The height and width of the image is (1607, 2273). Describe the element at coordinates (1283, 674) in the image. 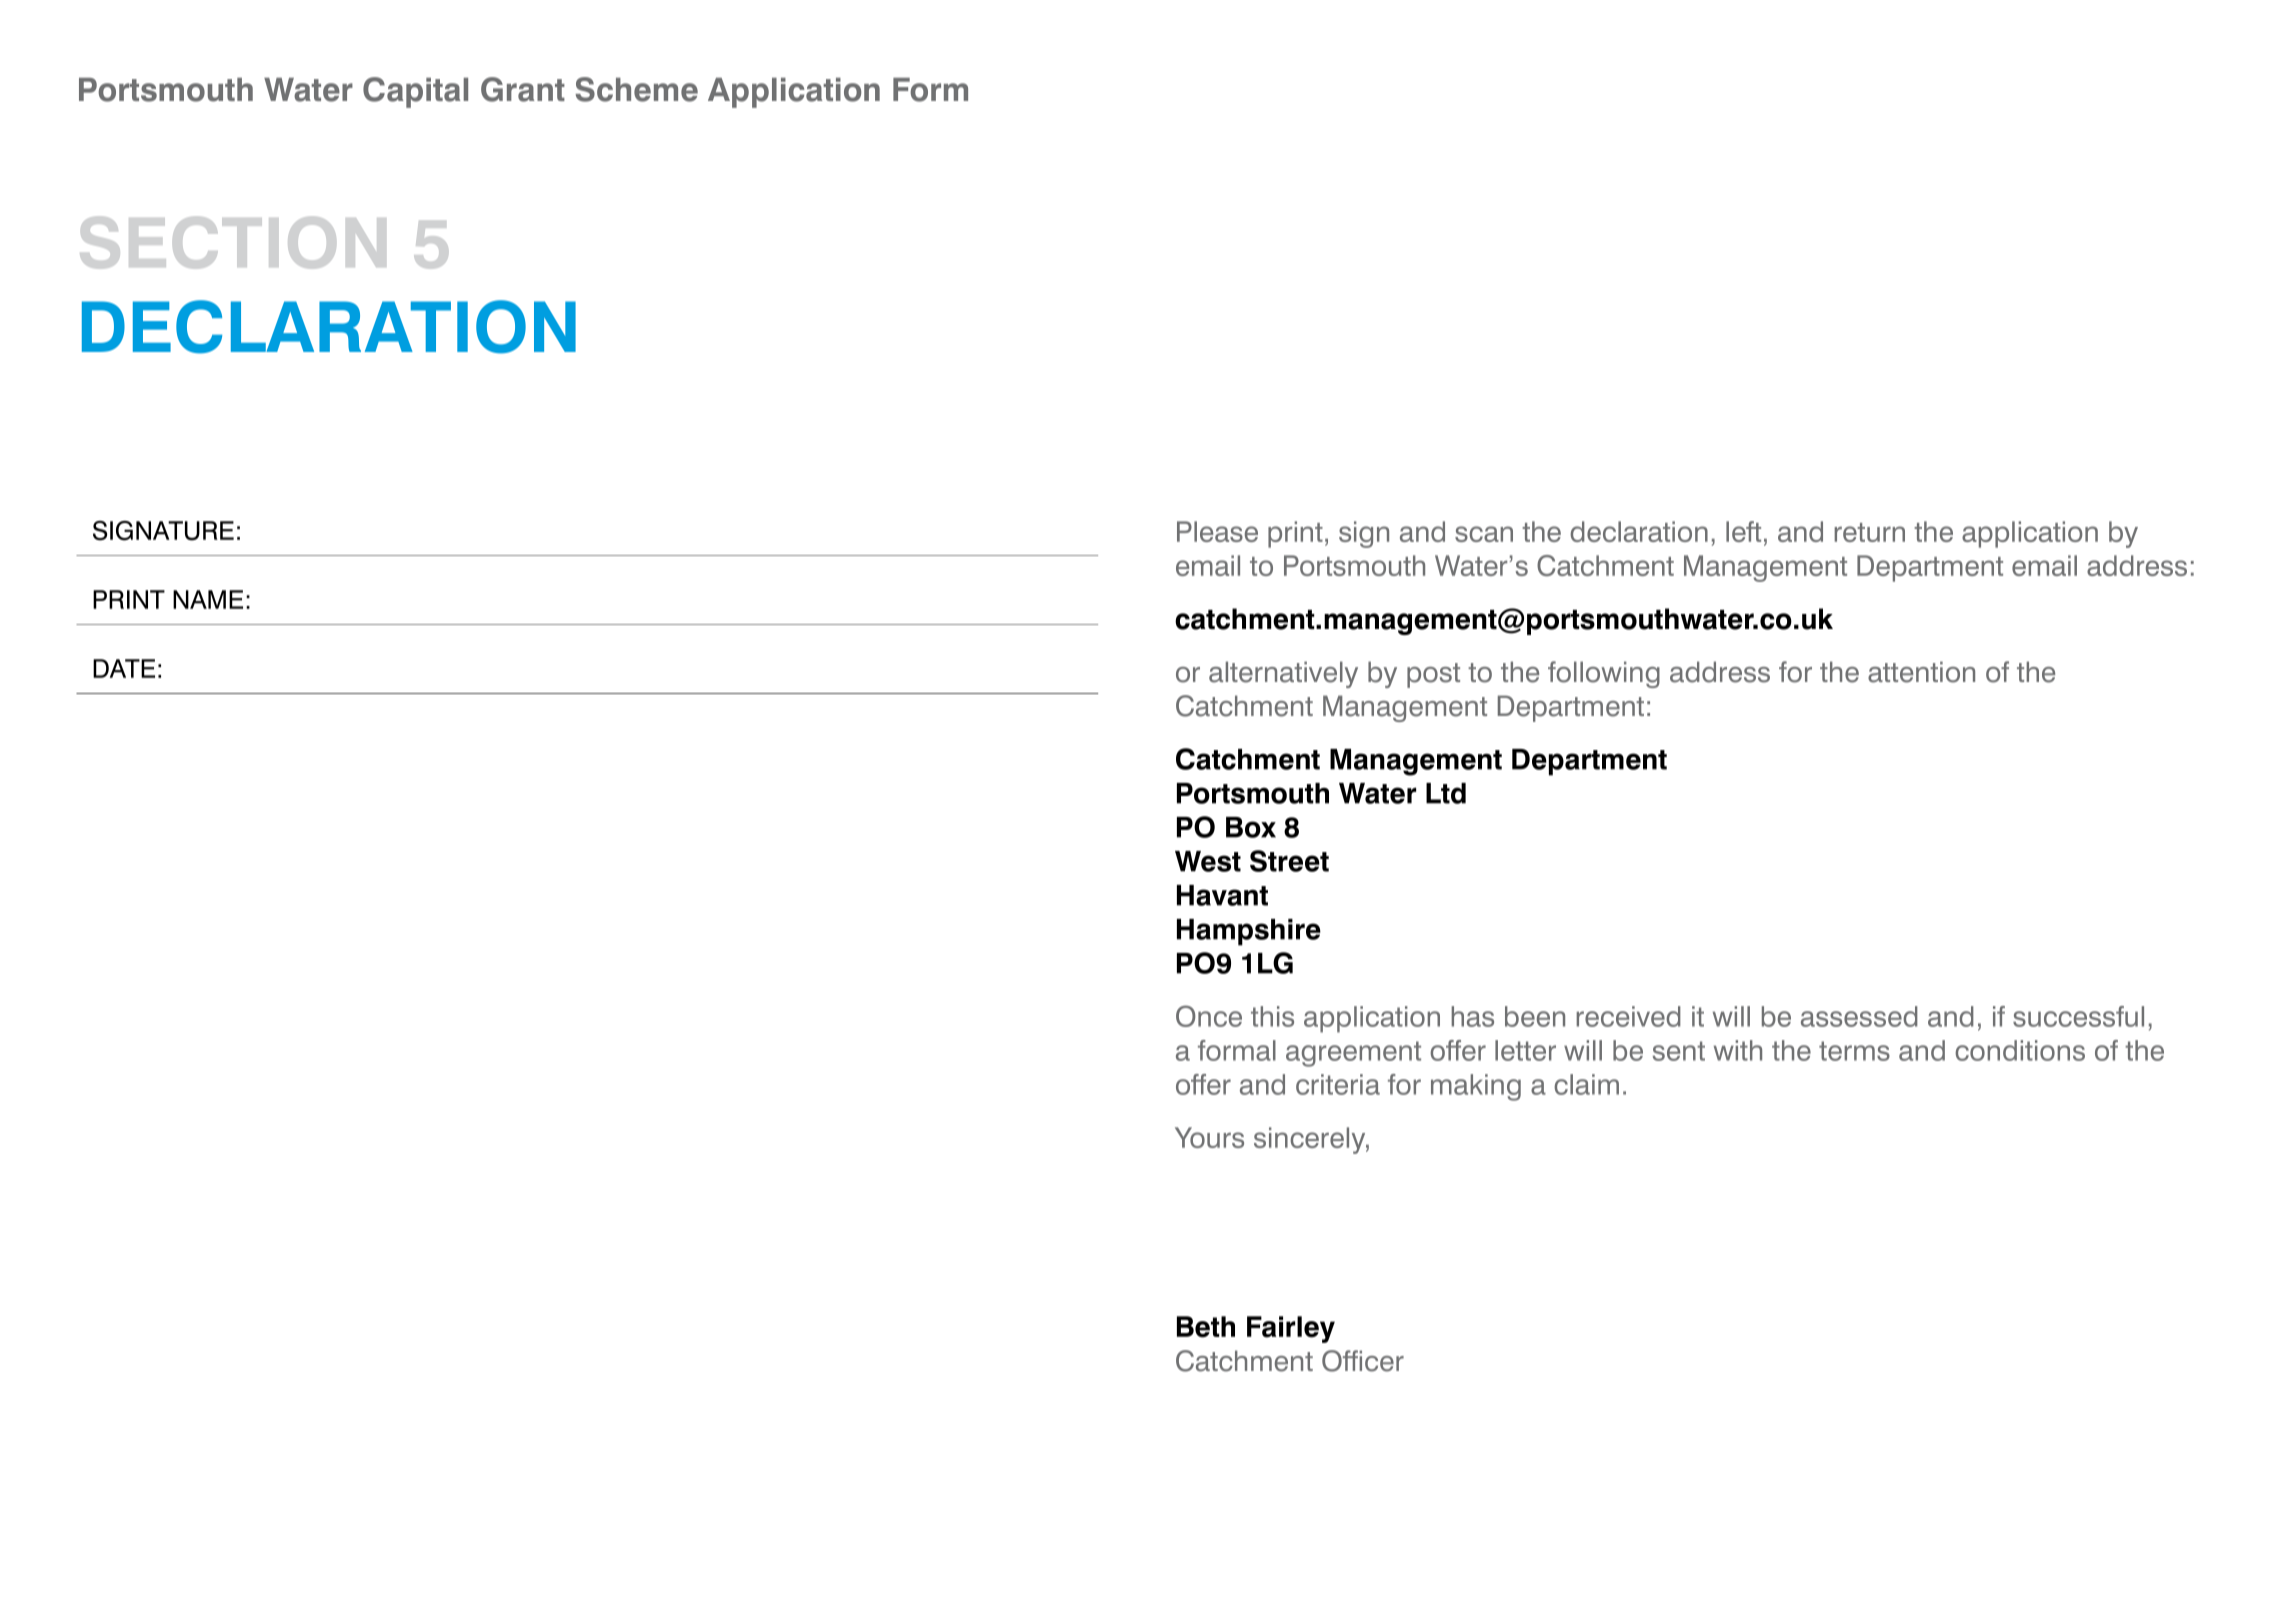

I see `alternatively` at that location.
